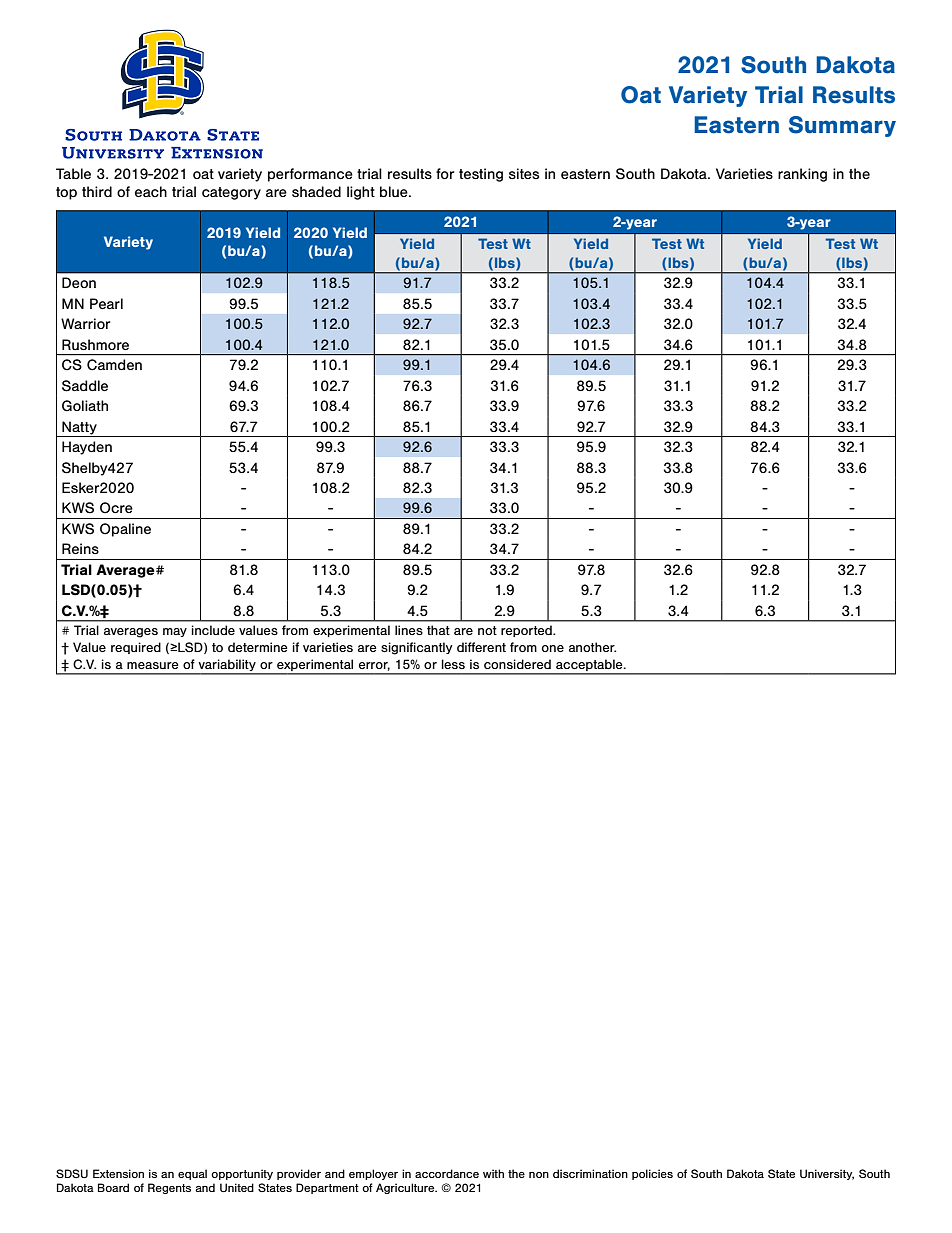 Image resolution: width=952 pixels, height=1233 pixels. I want to click on ranking, so click(802, 175).
